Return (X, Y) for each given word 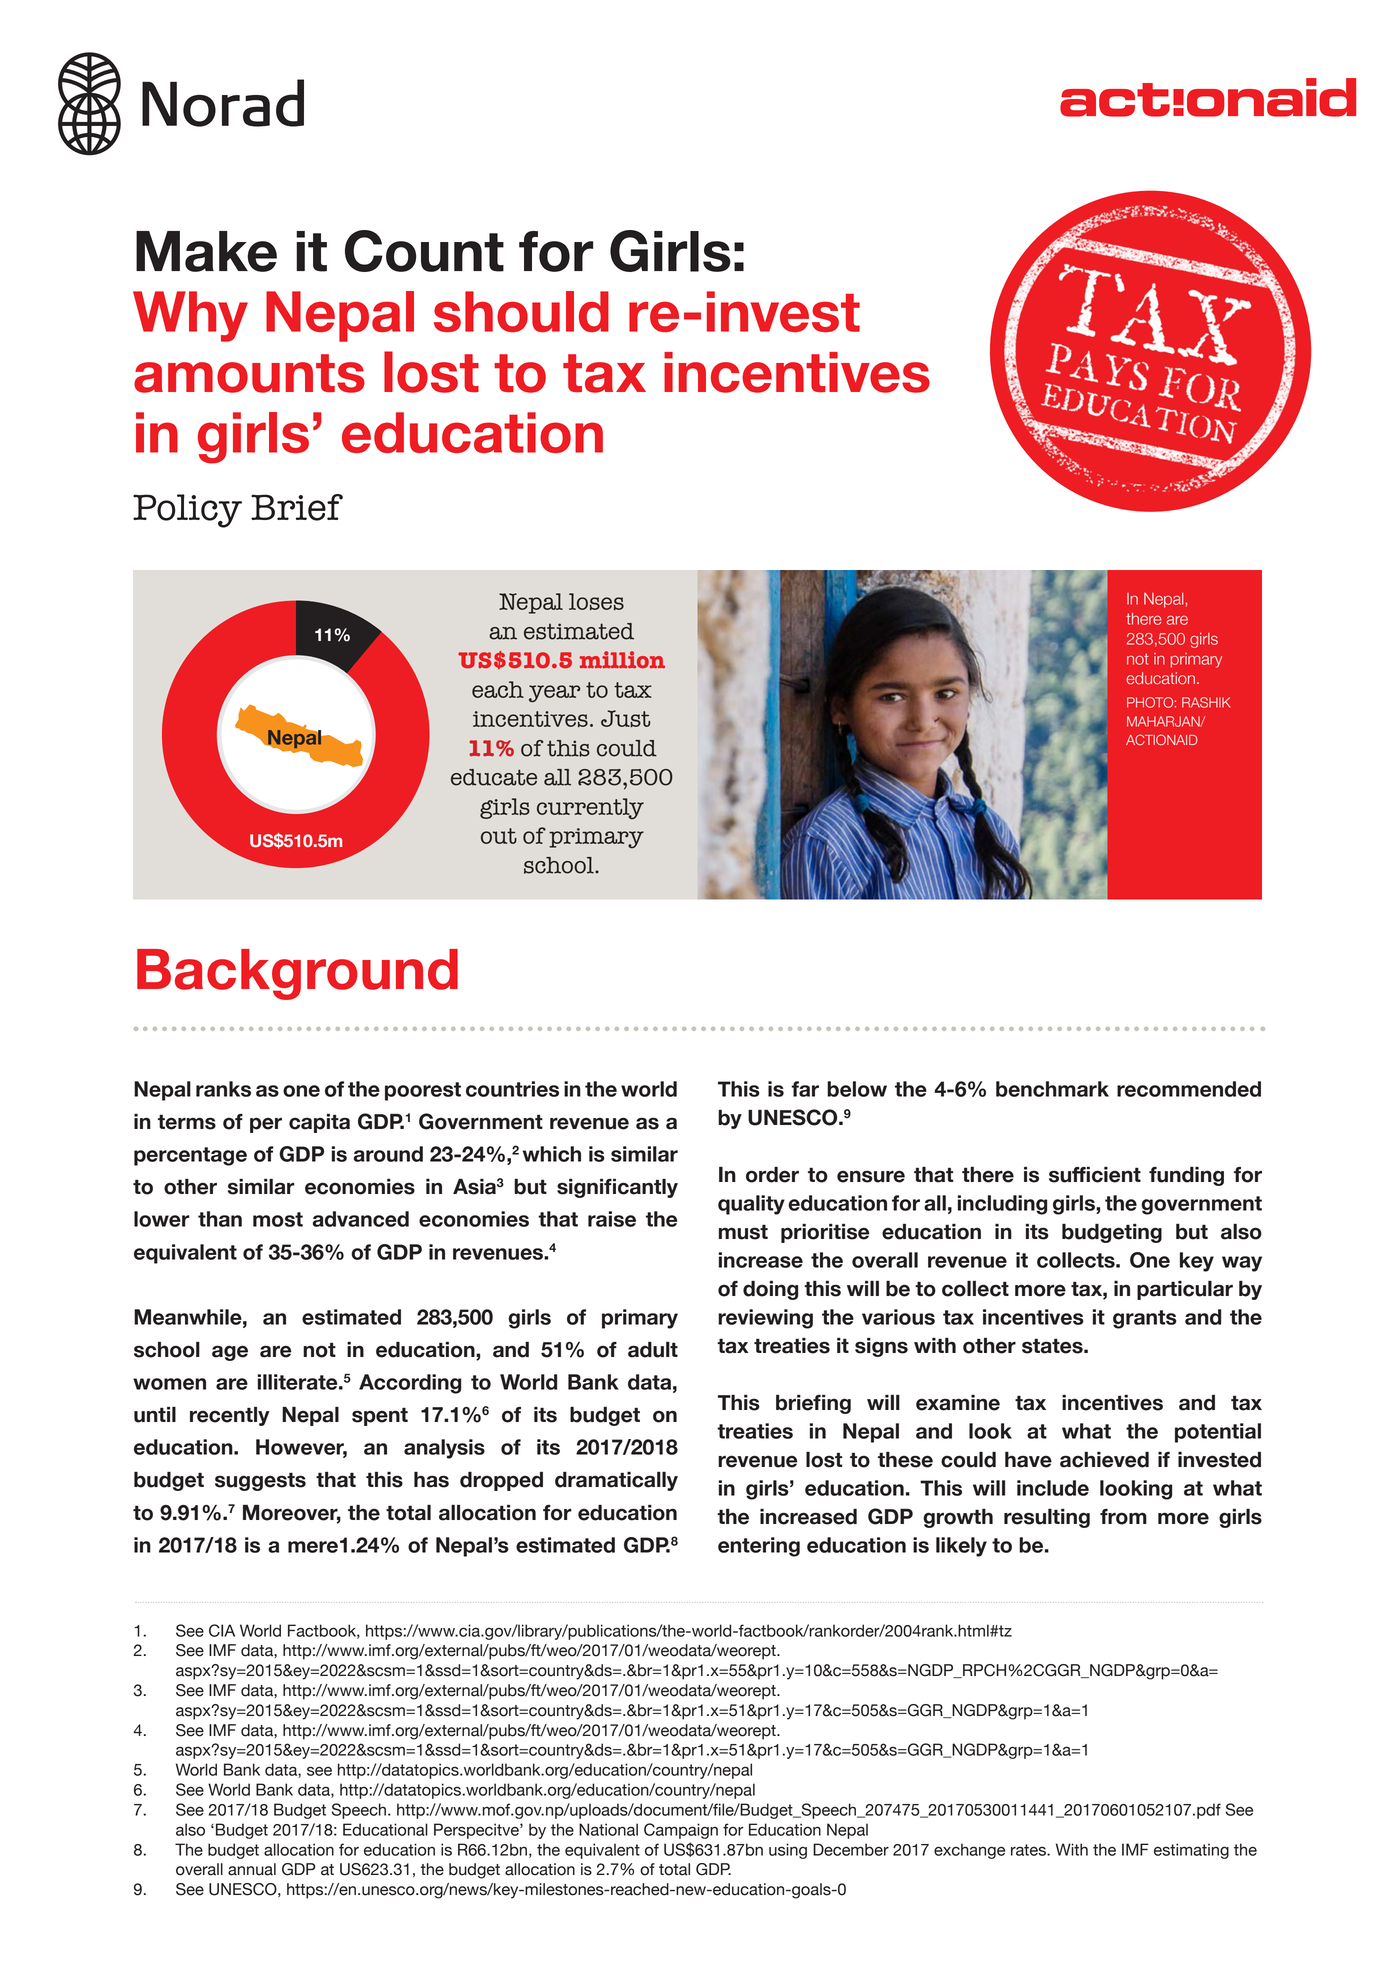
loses (596, 601)
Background (297, 974)
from (1123, 1517)
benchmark (1052, 1089)
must (743, 1232)
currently (590, 809)
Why (190, 316)
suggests (260, 1481)
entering (759, 1547)
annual (252, 1869)
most (278, 1219)
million (622, 659)
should (521, 311)
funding (1186, 1176)
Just (626, 718)
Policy (187, 511)
